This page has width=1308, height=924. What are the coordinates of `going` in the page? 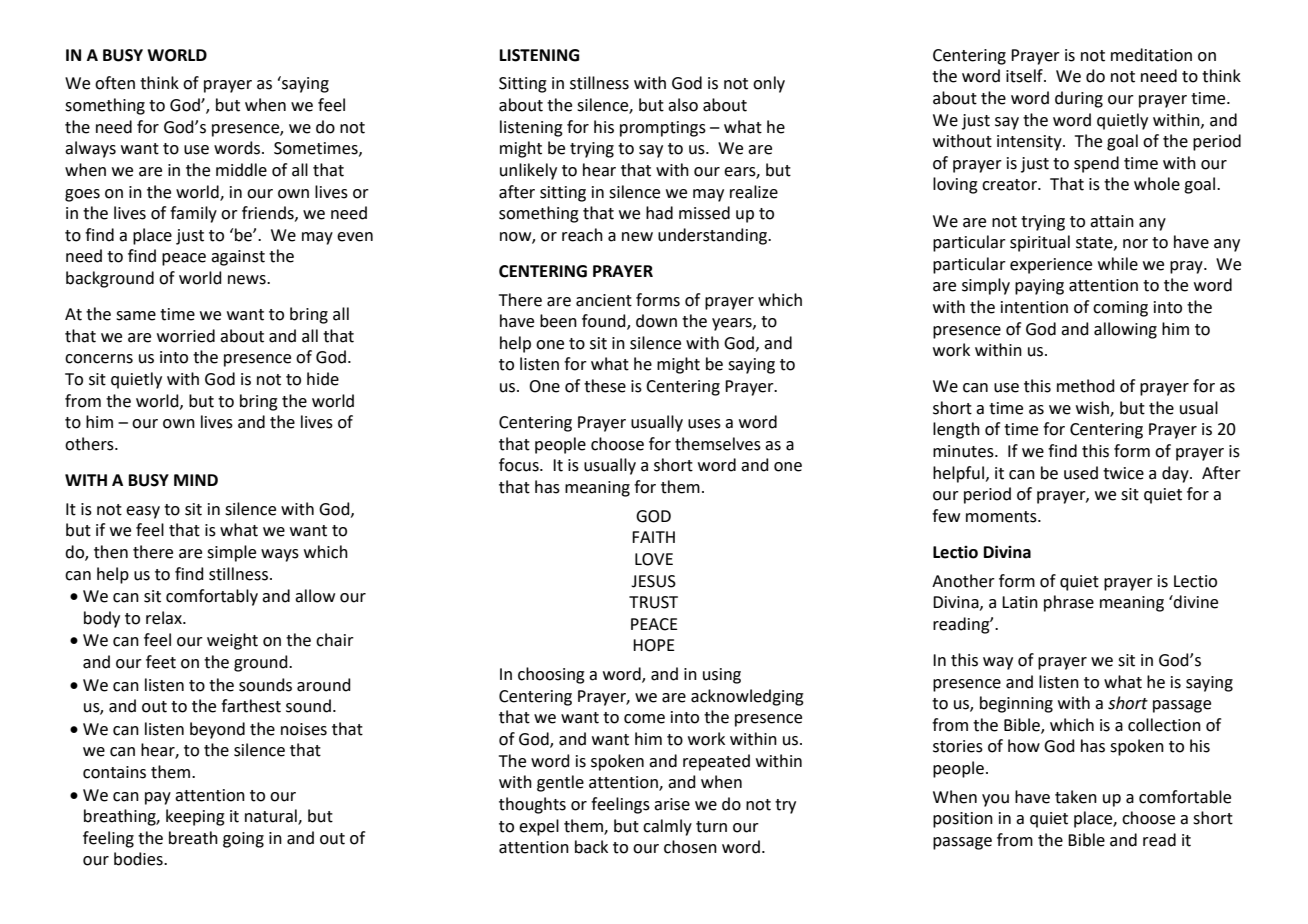 It's located at (243, 840).
